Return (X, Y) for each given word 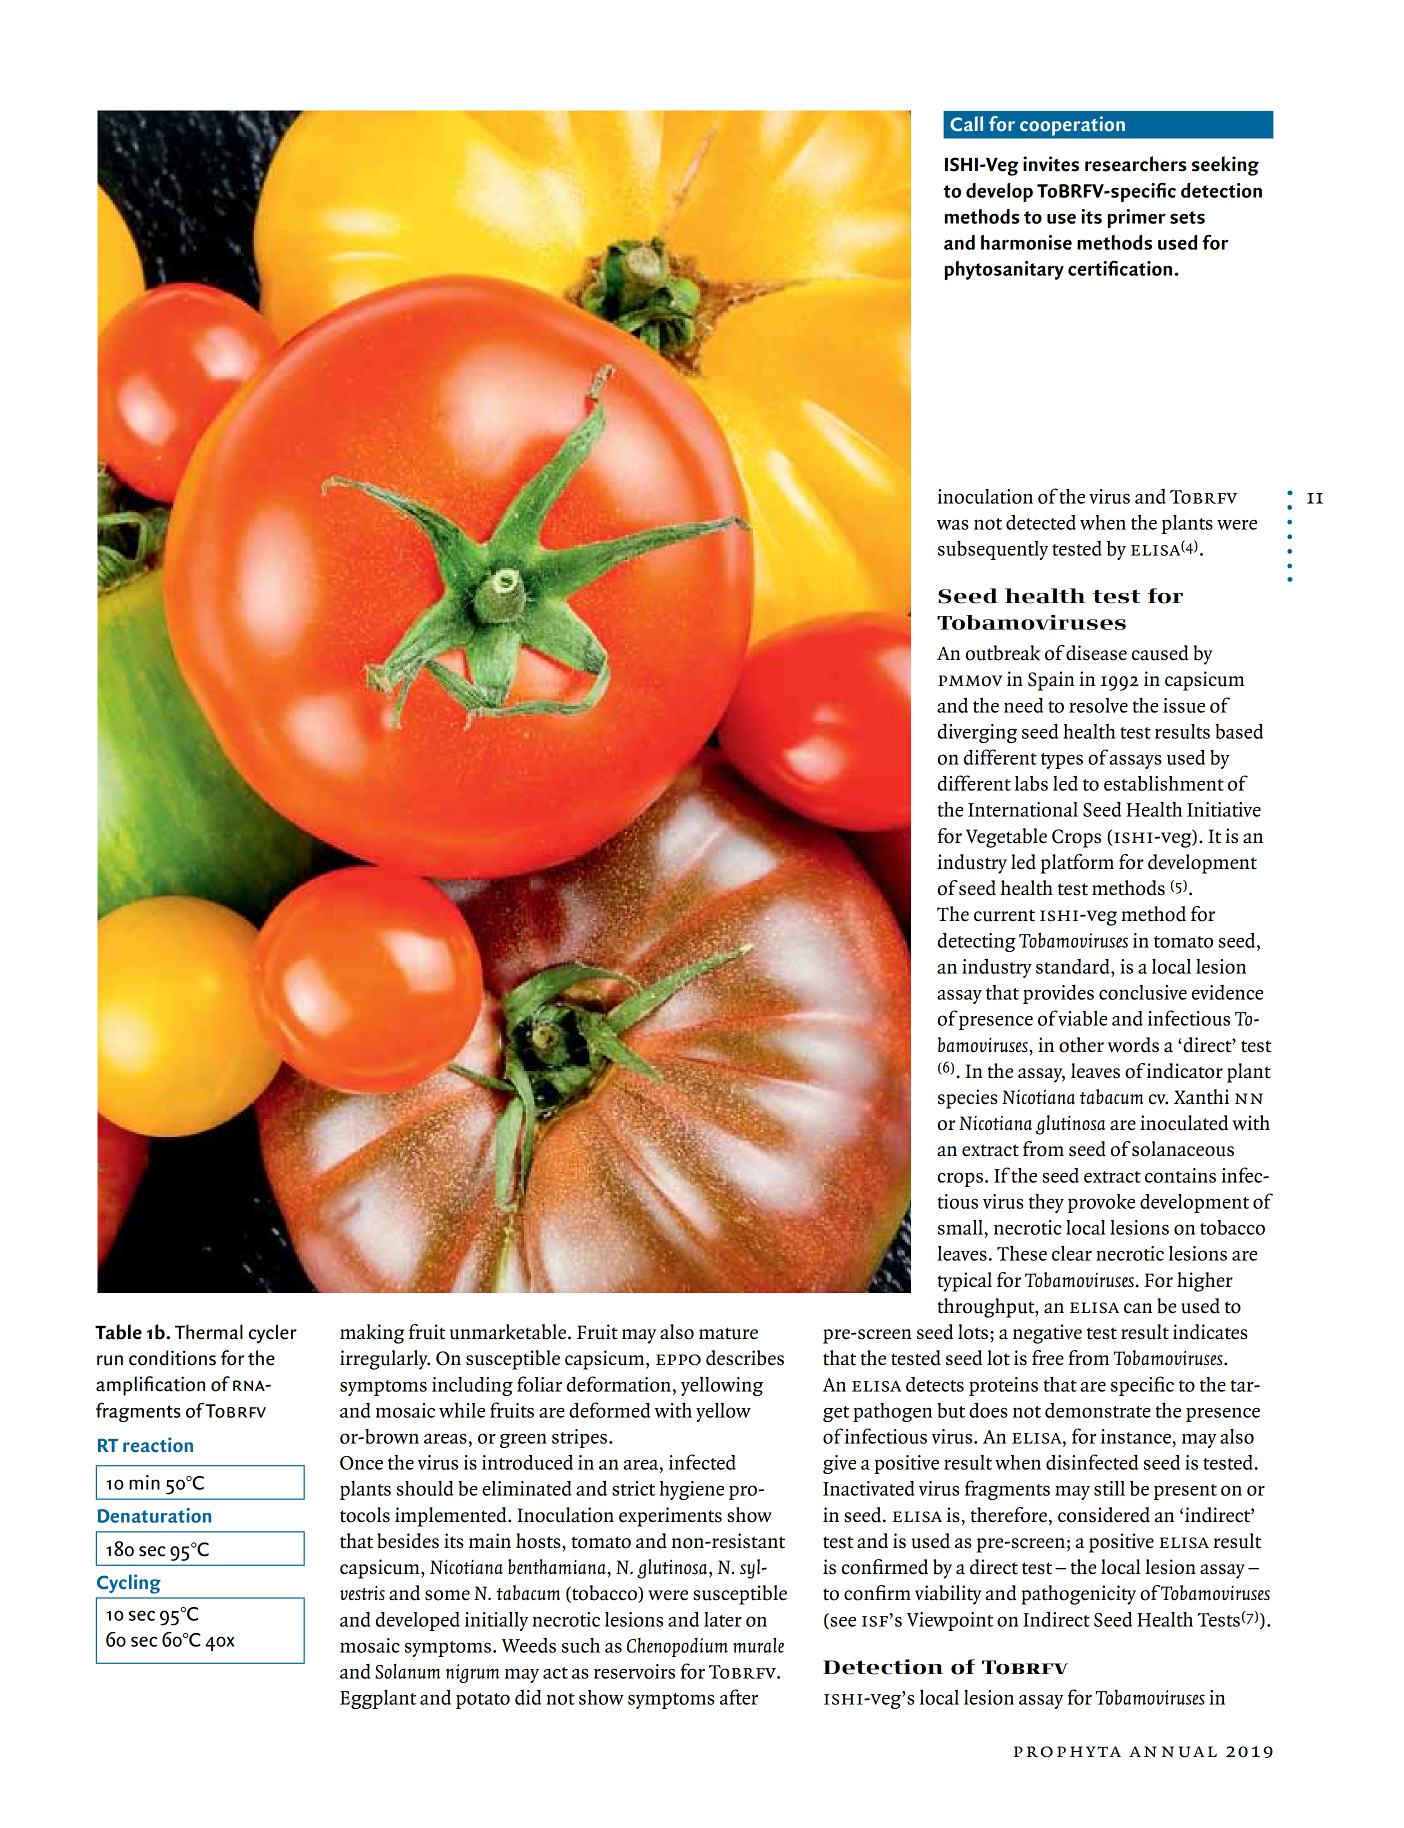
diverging (977, 733)
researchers (1136, 164)
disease (1096, 653)
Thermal (209, 1332)
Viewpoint (950, 1621)
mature (728, 1333)
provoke (1101, 1203)
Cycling (129, 1584)
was (953, 525)
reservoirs (634, 1671)
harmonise (1026, 242)
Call (966, 123)
